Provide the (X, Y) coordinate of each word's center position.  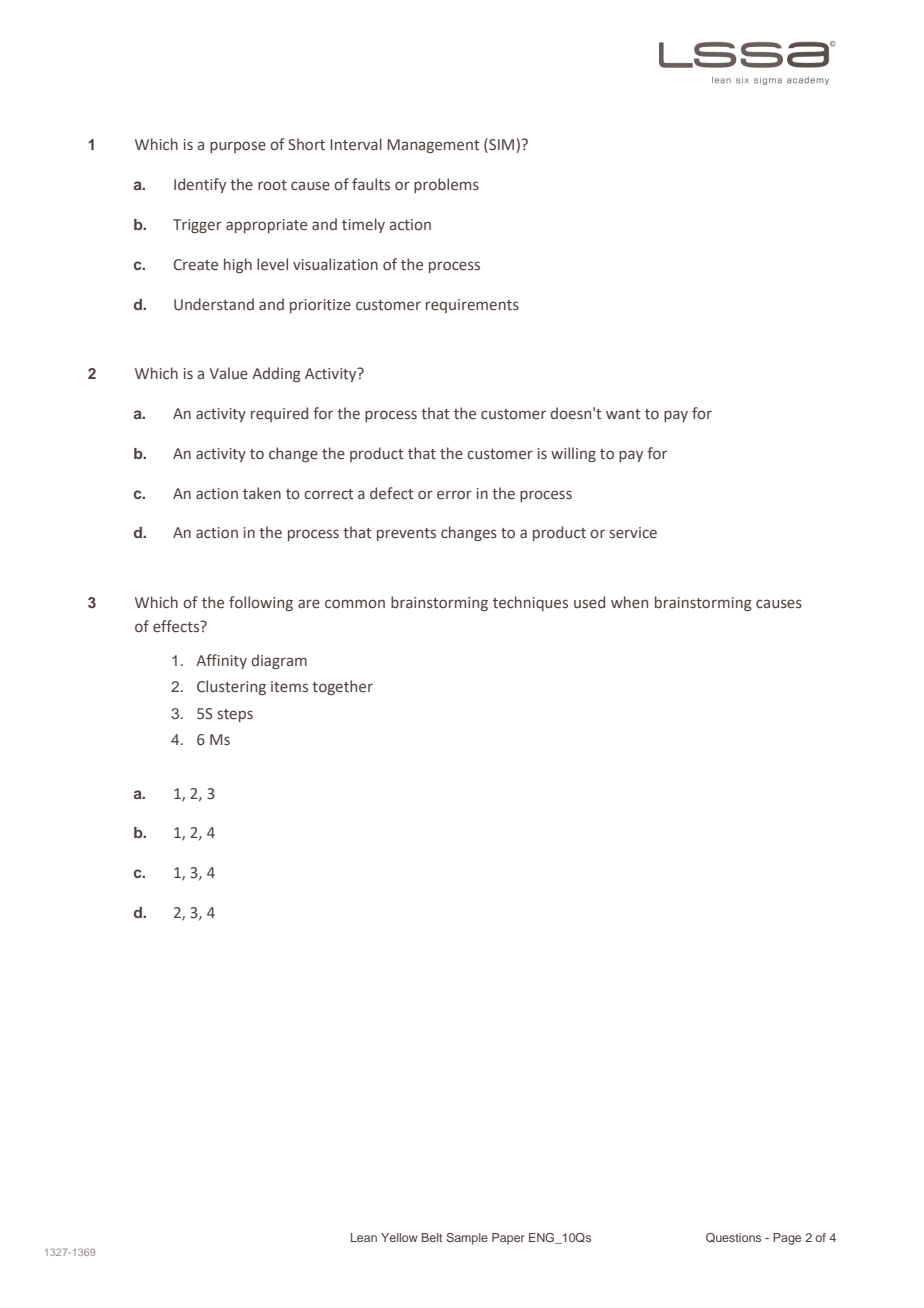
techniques (530, 603)
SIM (500, 145)
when (629, 602)
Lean (364, 1237)
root (272, 185)
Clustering (231, 687)
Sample (467, 1239)
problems (446, 185)
